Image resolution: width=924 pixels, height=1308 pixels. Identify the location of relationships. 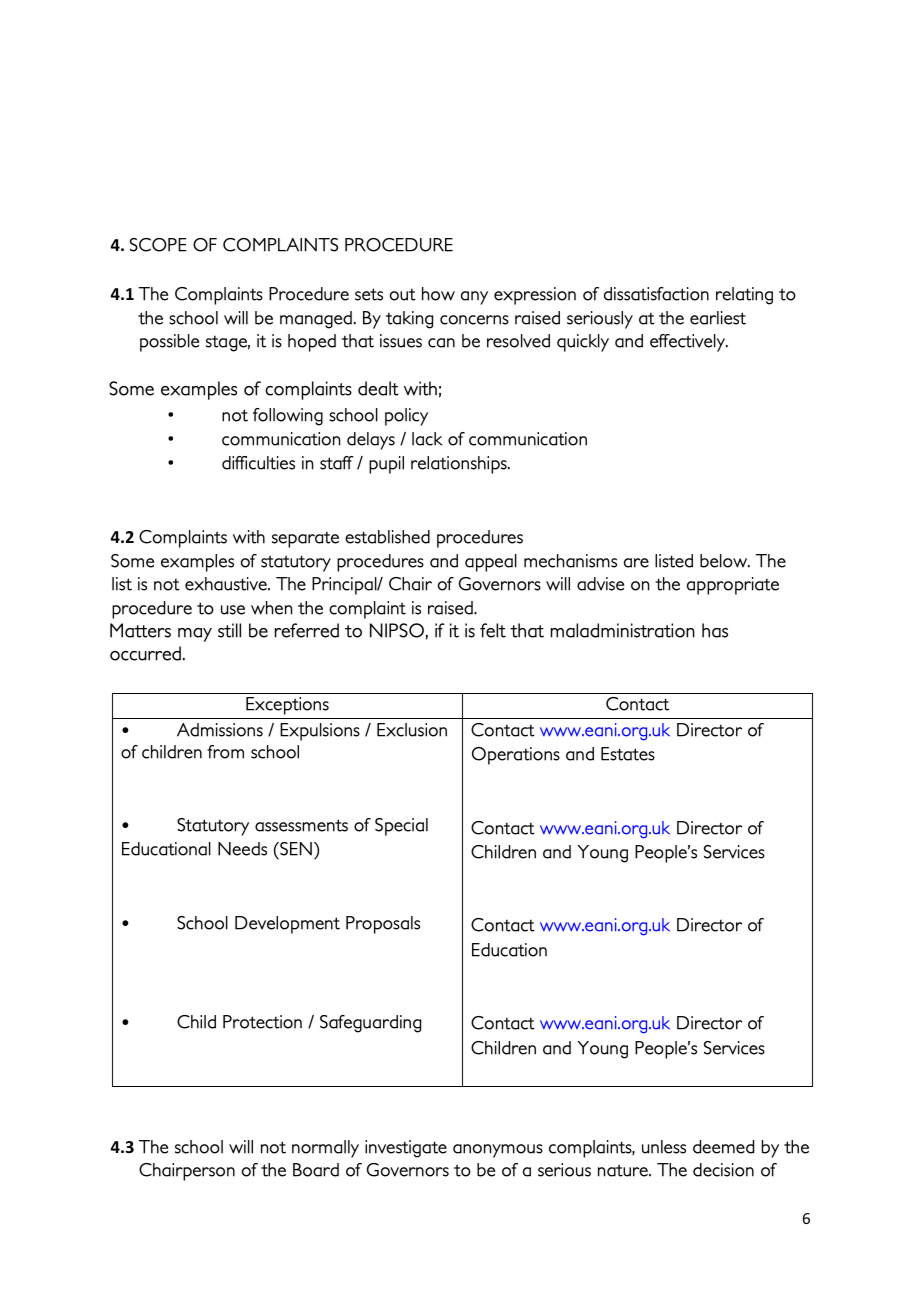
(460, 465).
